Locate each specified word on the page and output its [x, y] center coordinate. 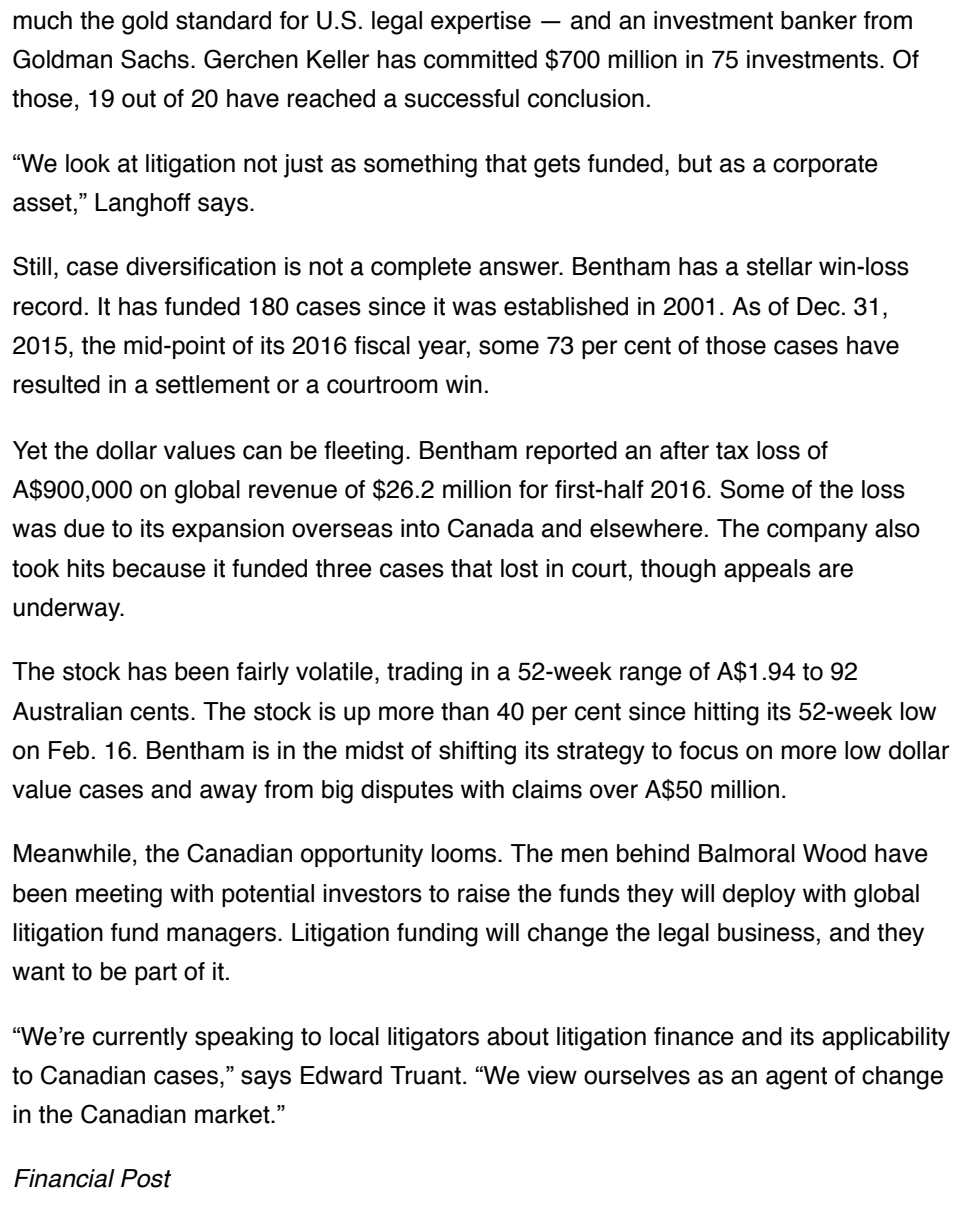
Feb [69, 750]
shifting [477, 753]
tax [732, 451]
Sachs [155, 59]
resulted [57, 384]
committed [480, 59]
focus [708, 750]
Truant [425, 1075]
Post [146, 1178]
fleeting [363, 453]
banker [819, 20]
